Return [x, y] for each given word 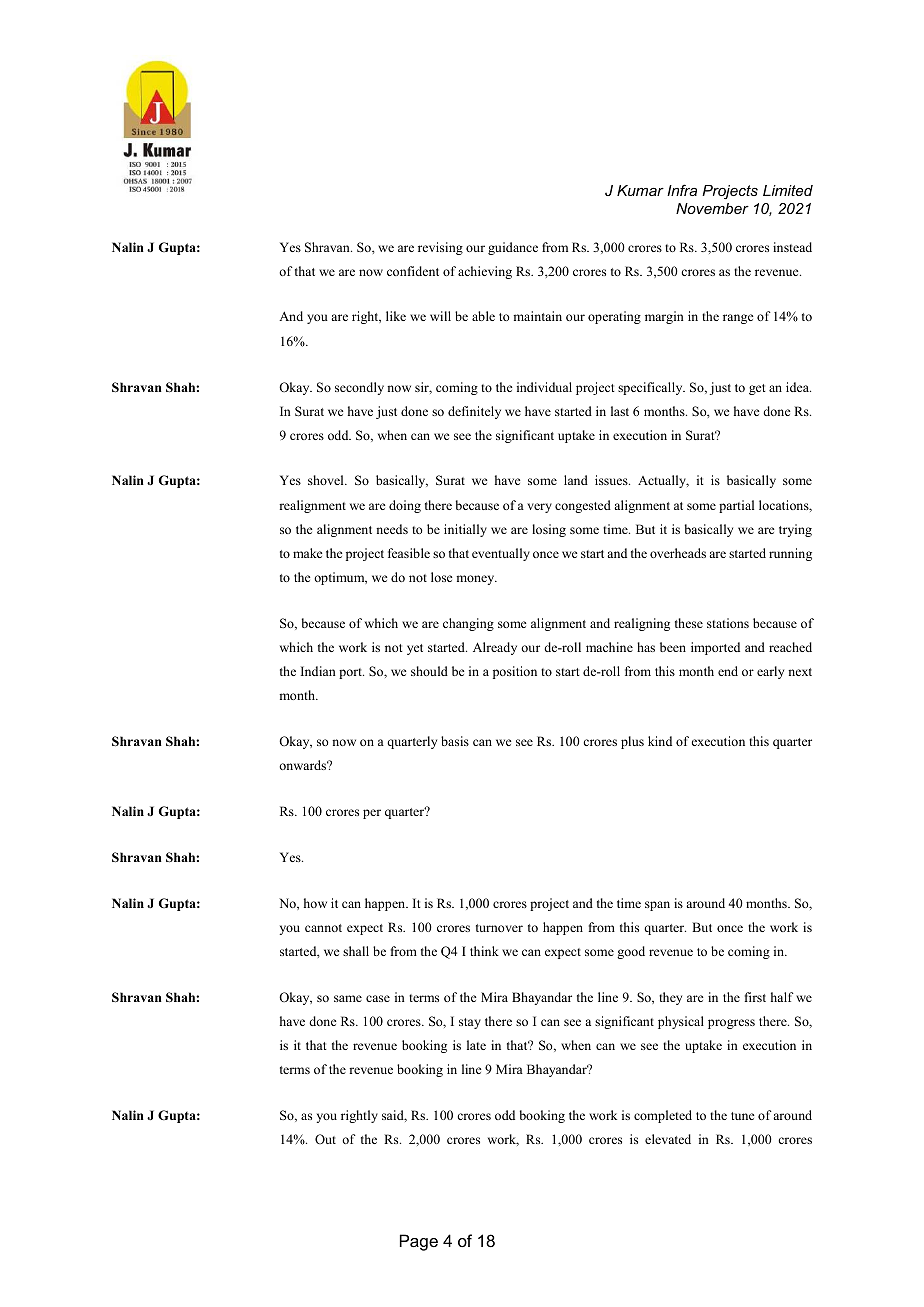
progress [731, 1024]
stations [728, 623]
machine [609, 647]
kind [660, 741]
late [476, 1045]
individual [544, 387]
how [315, 903]
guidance [513, 248]
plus [632, 742]
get [757, 389]
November [712, 208]
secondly [359, 388]
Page [419, 1242]
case [378, 998]
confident [413, 271]
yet [415, 649]
